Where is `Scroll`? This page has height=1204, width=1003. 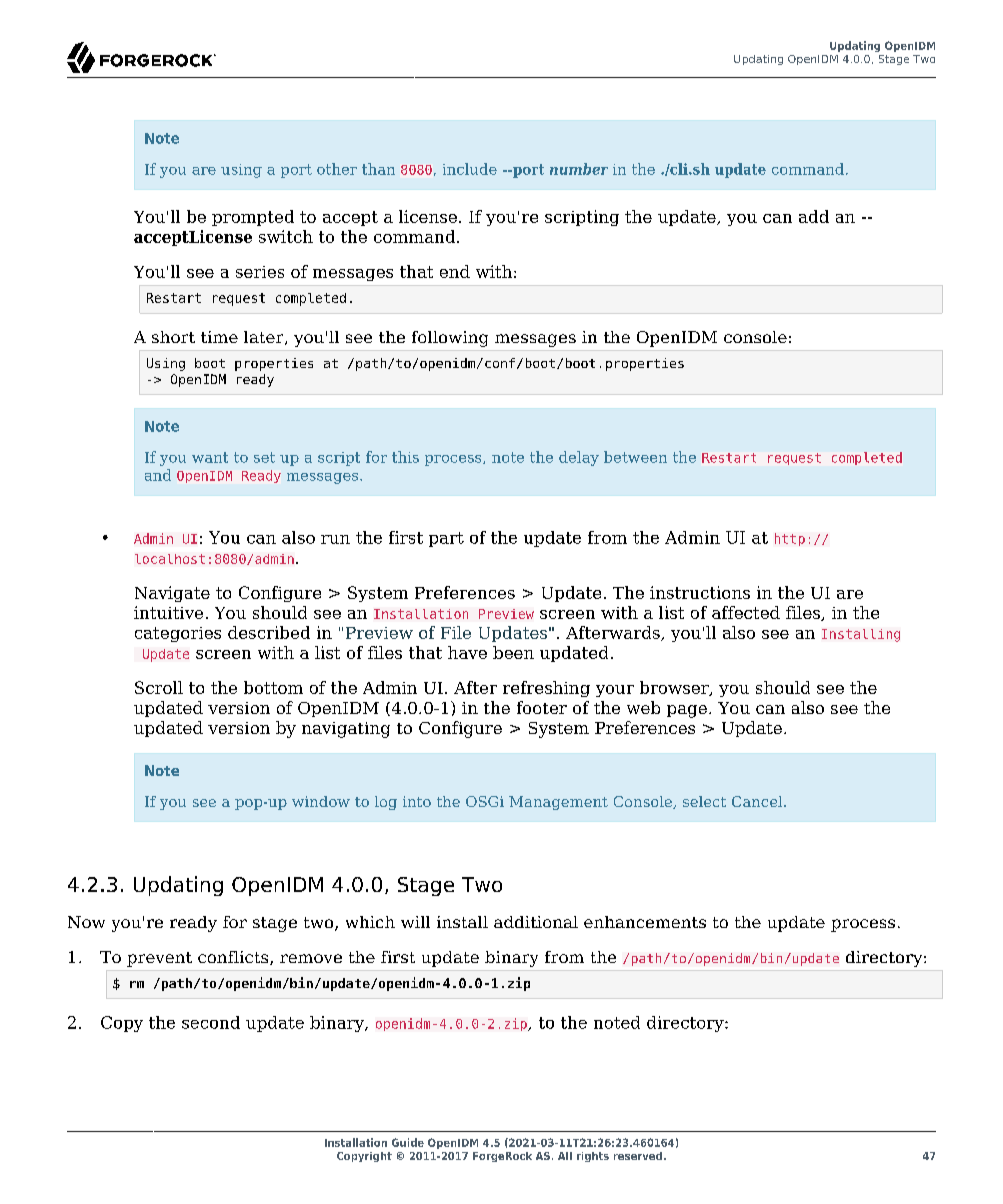 Scroll is located at coordinates (159, 687).
